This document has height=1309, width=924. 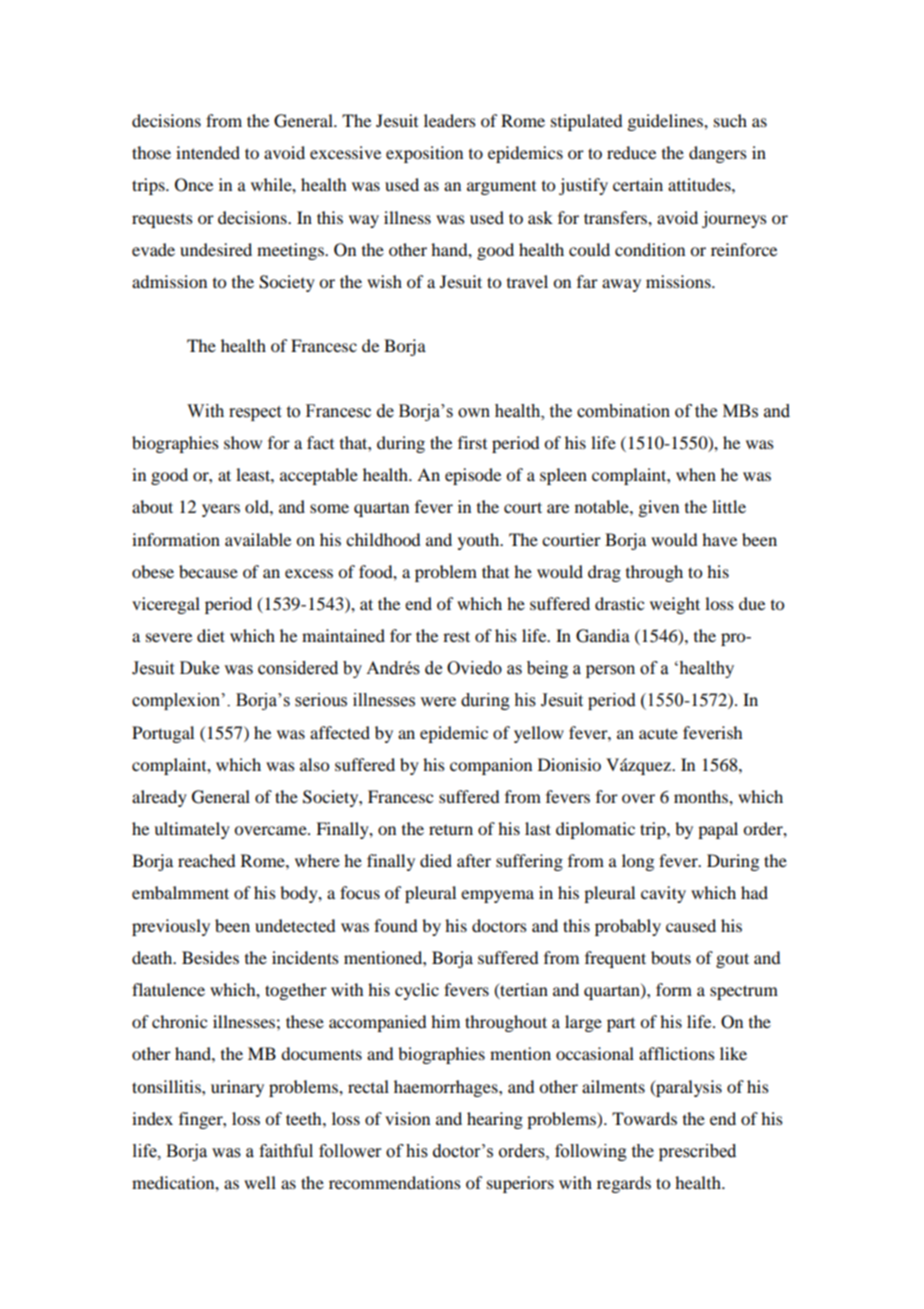 I want to click on diet, so click(x=211, y=635).
